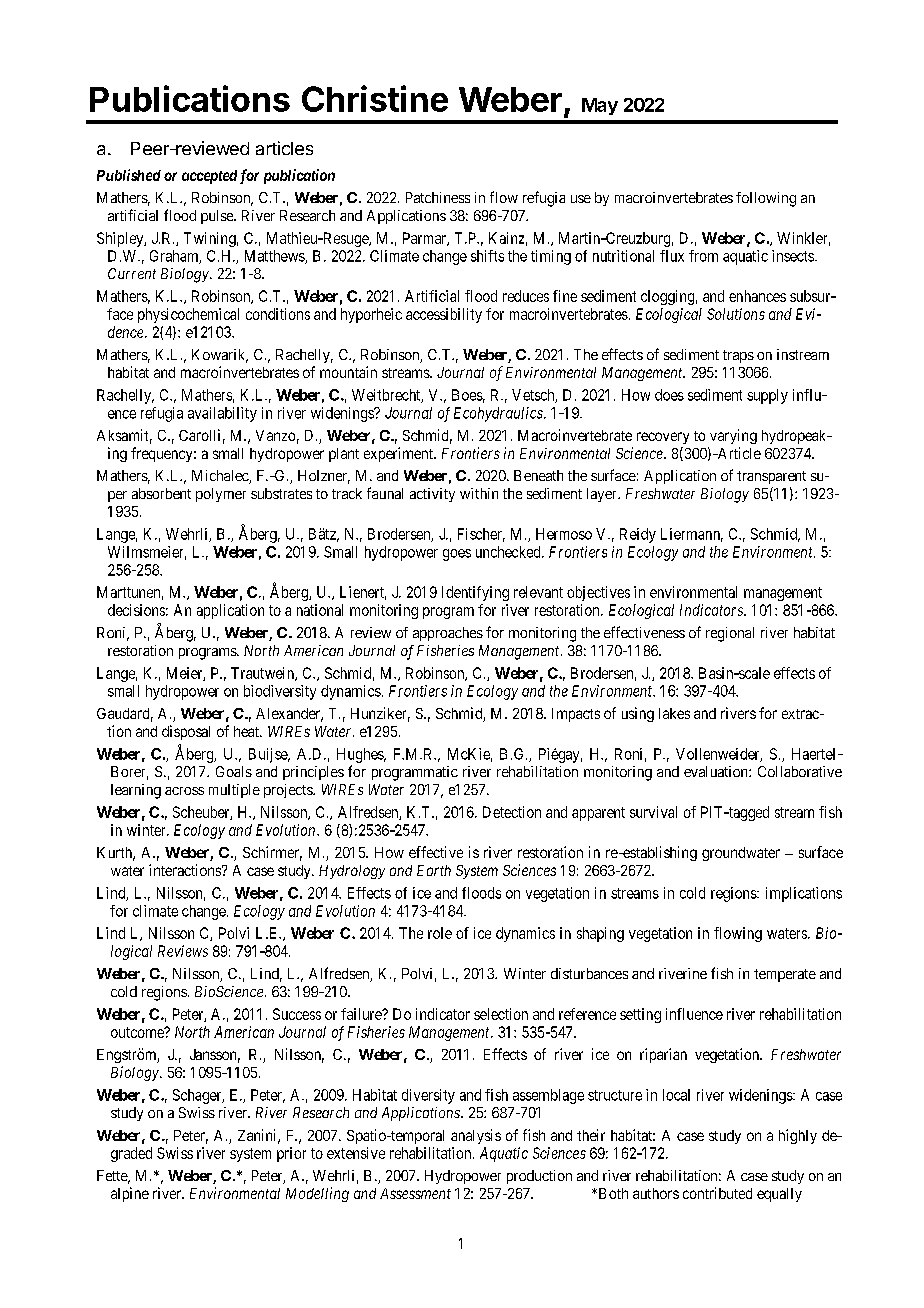 The height and width of the screenshot is (1308, 924). Describe the element at coordinates (375, 98) in the screenshot. I see `Christine` at that location.
